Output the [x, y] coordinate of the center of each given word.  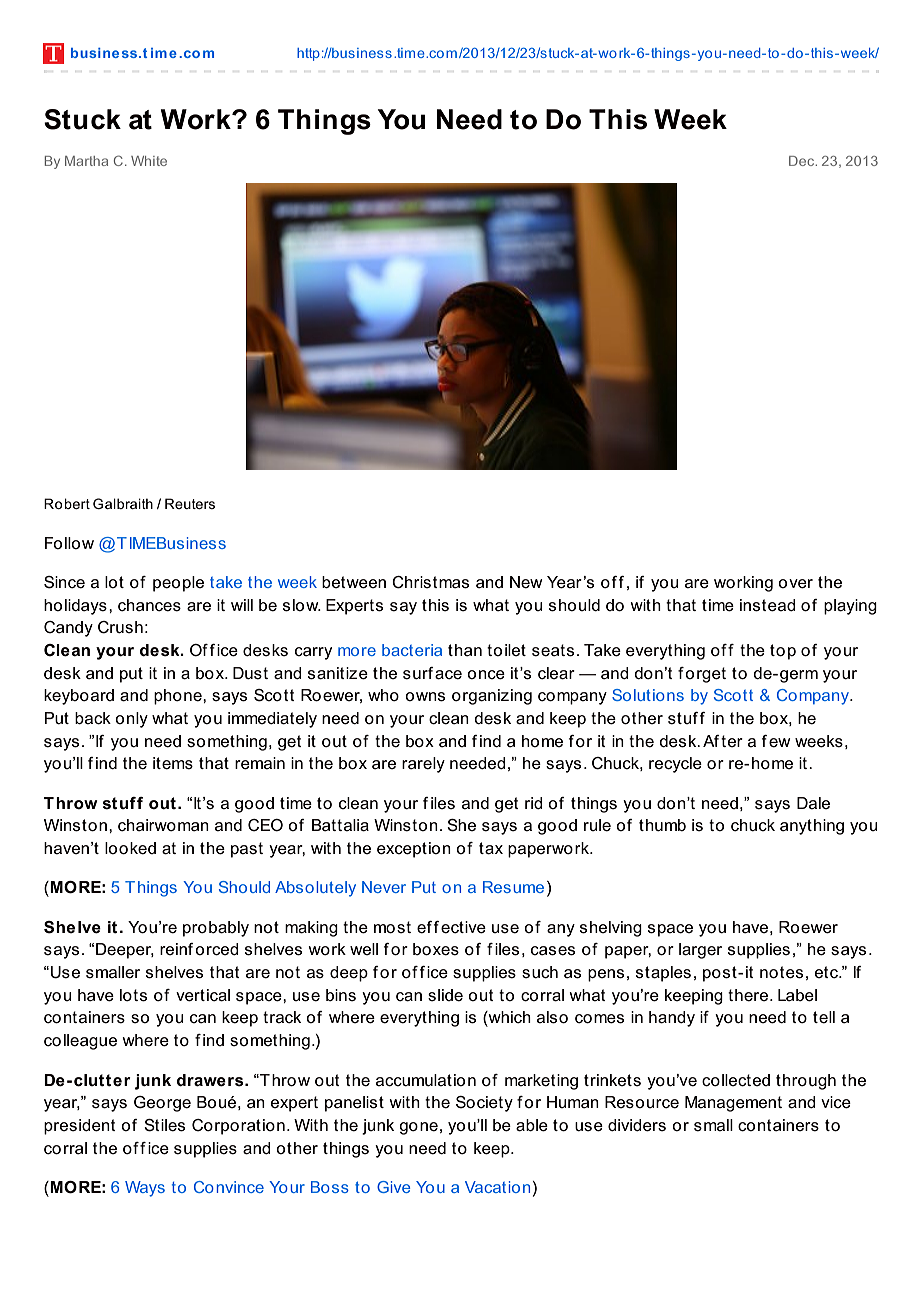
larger [700, 951]
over [795, 584]
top [783, 652]
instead [768, 605]
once [486, 675]
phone [179, 697]
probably [216, 929]
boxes [436, 949]
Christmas [430, 582]
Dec [803, 161]
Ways [145, 1189]
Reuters [190, 503]
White [149, 161]
